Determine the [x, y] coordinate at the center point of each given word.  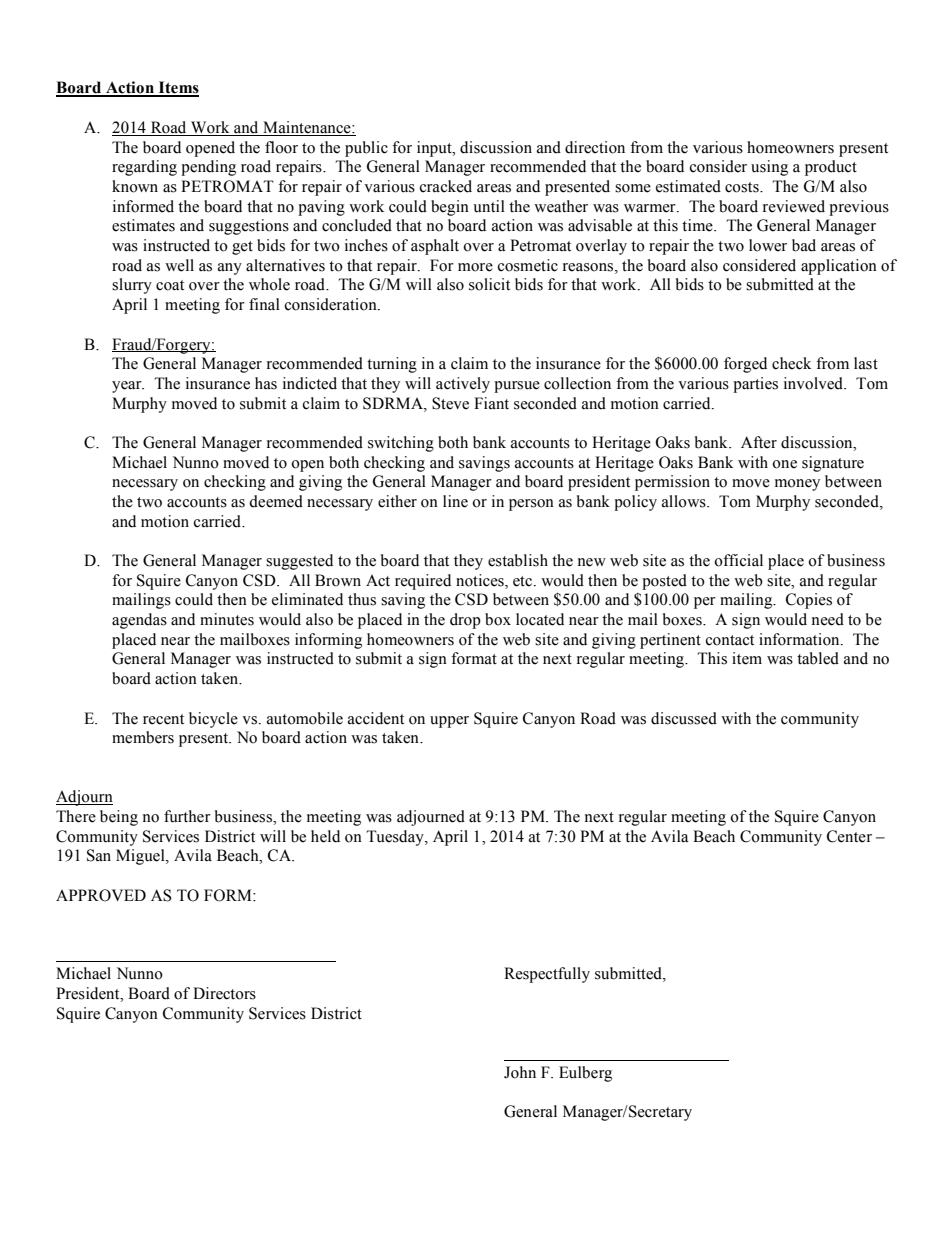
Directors [224, 993]
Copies [809, 601]
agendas [139, 621]
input [435, 149]
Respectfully [547, 975]
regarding [144, 168]
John [520, 1072]
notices [481, 580]
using [769, 168]
